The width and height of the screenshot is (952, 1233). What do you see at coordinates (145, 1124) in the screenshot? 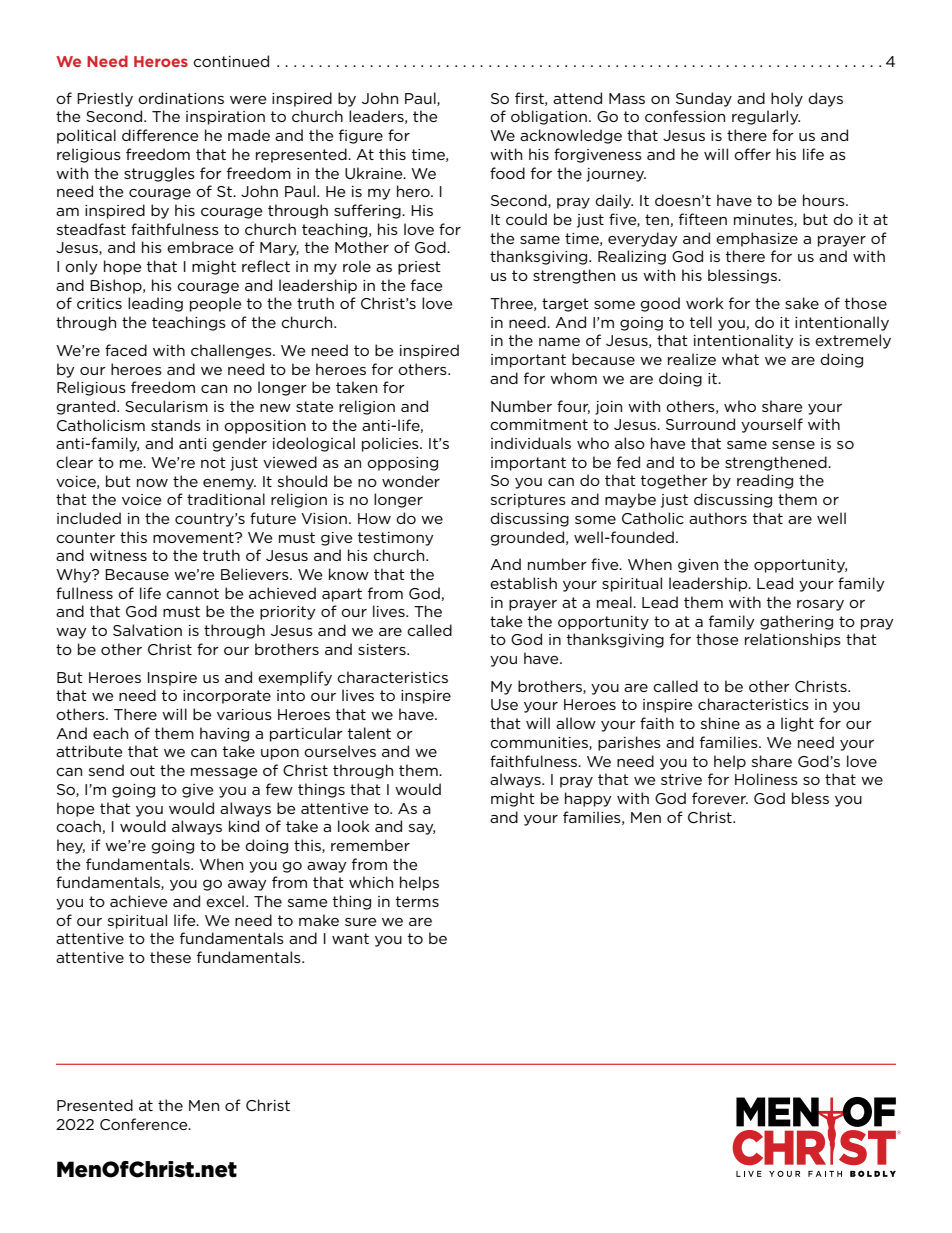
I see `Conference` at bounding box center [145, 1124].
